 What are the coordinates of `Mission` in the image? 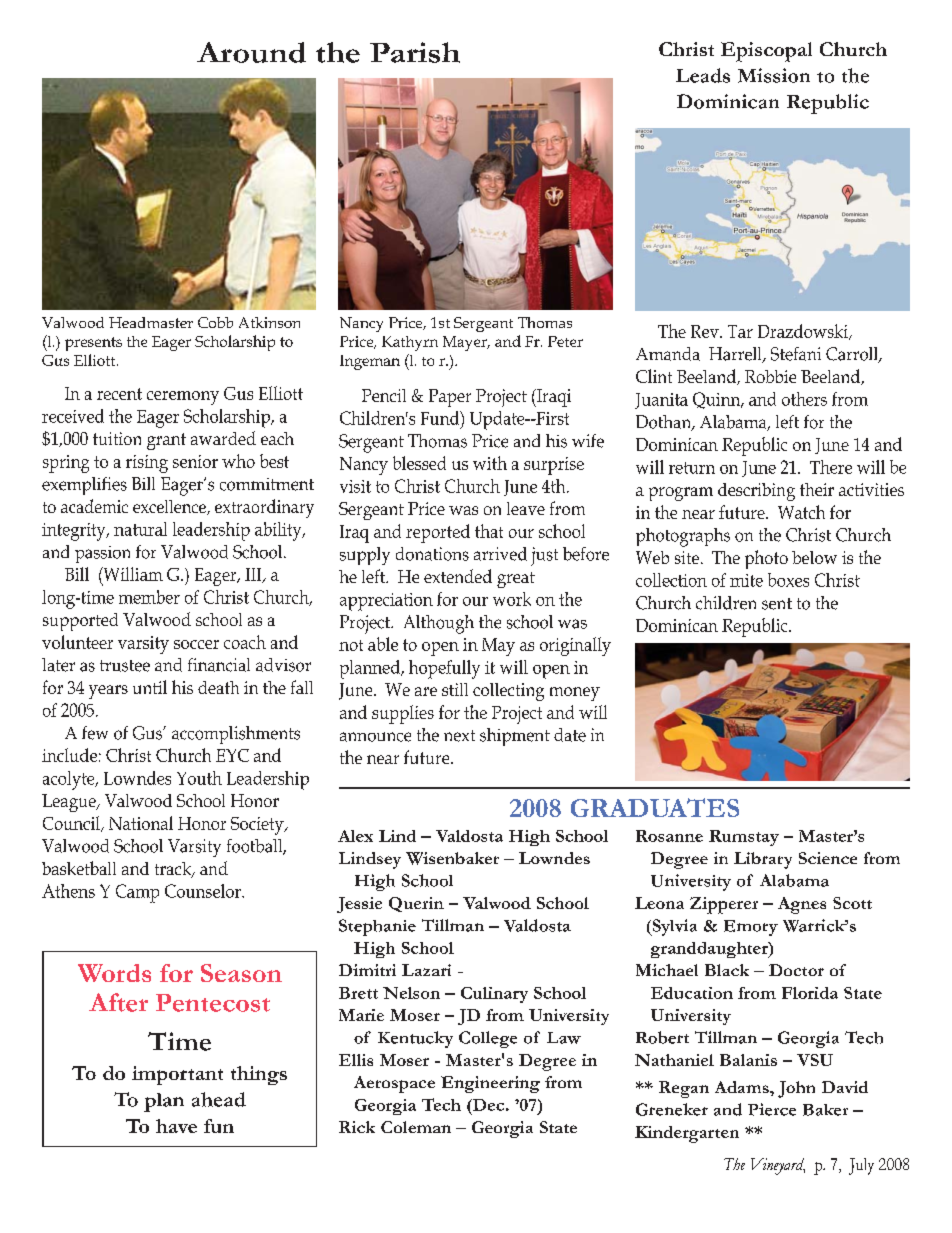 It's located at (774, 75).
